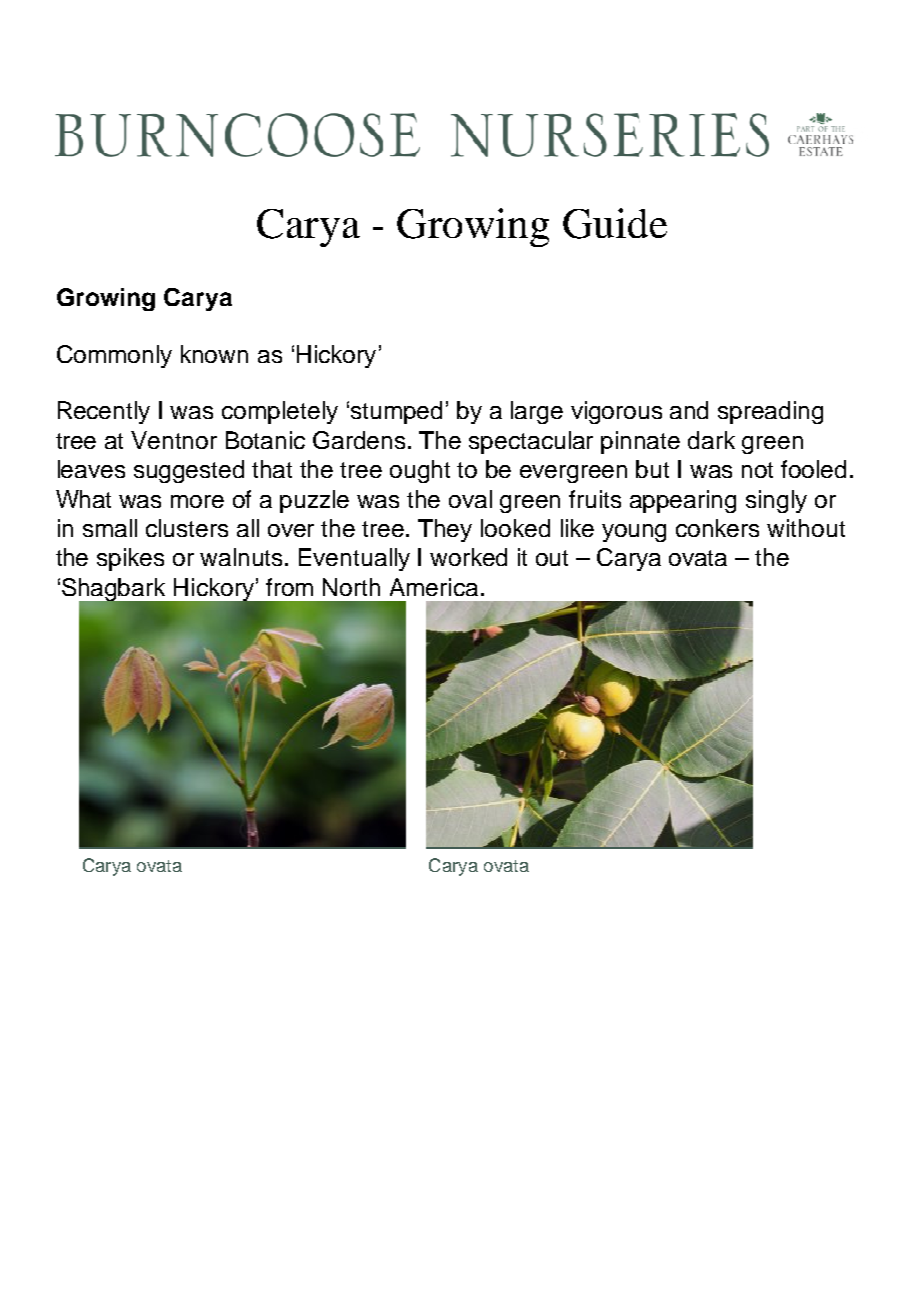 This screenshot has height=1308, width=924. What do you see at coordinates (616, 412) in the screenshot?
I see `vigorous` at bounding box center [616, 412].
